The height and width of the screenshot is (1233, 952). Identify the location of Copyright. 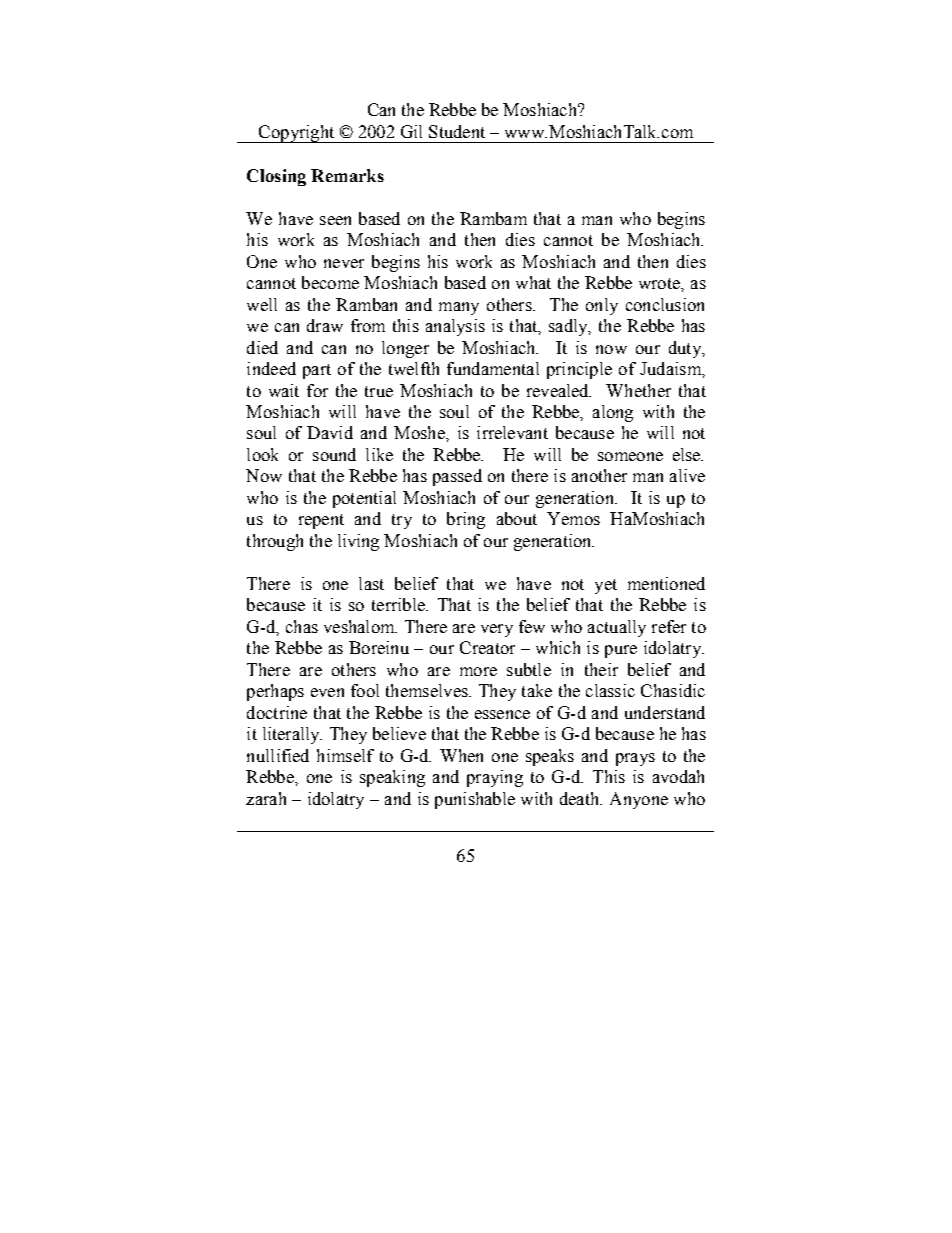
(297, 134).
